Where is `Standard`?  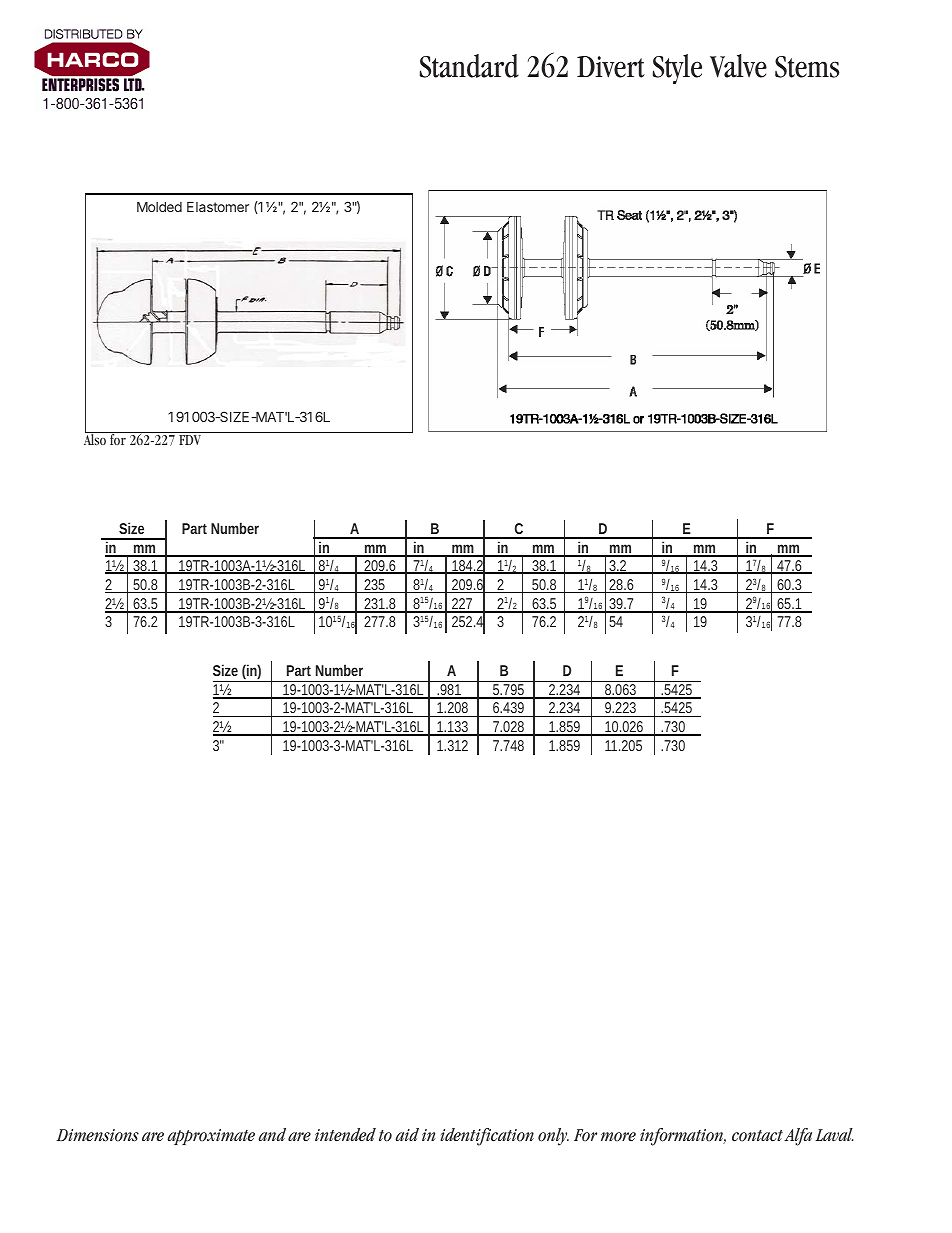
Standard is located at coordinates (469, 66).
